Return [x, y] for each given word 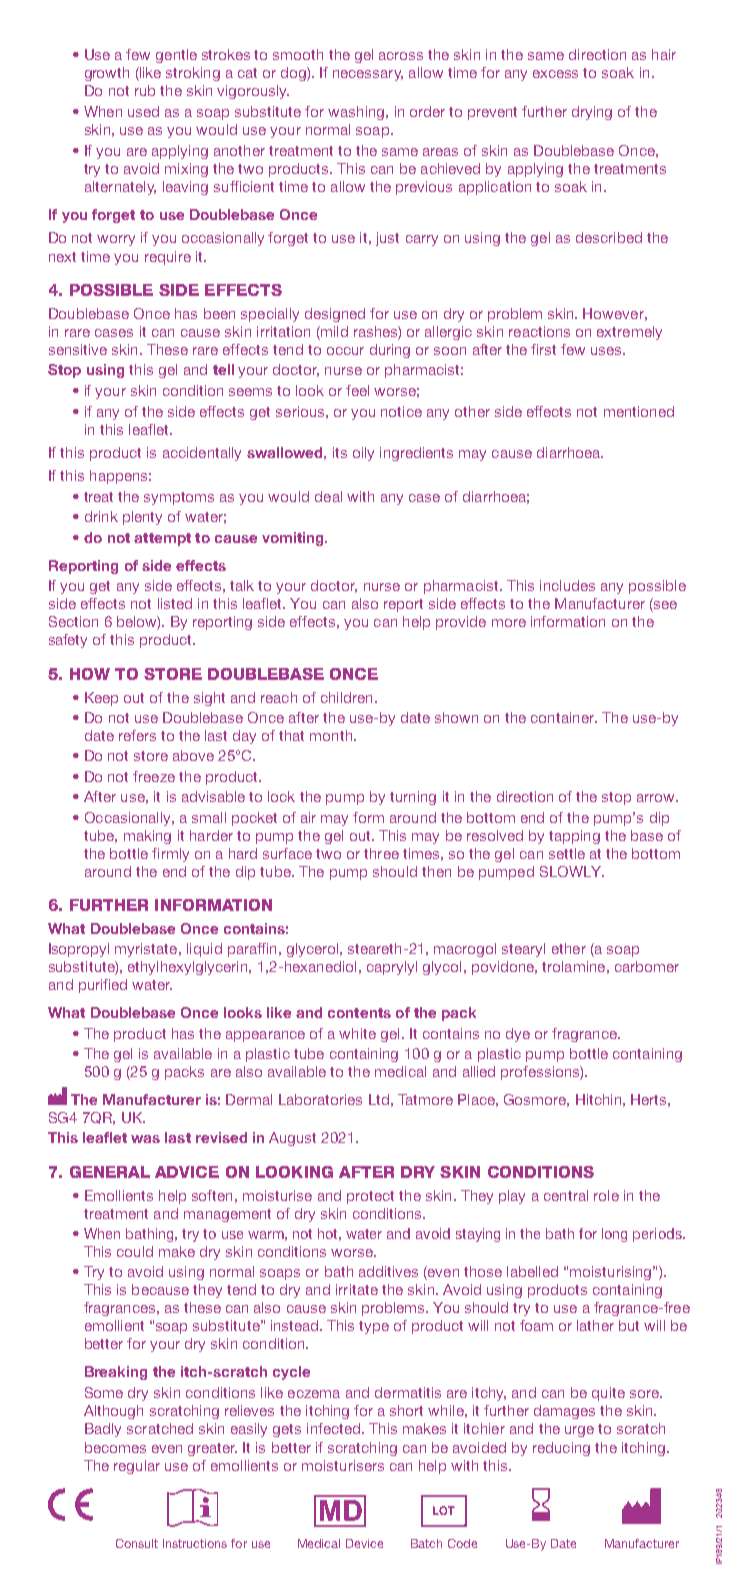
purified [103, 986]
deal [328, 496]
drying [592, 113]
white [357, 1033]
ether [569, 948]
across [401, 56]
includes [567, 585]
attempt [162, 539]
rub [145, 90]
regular [137, 1467]
